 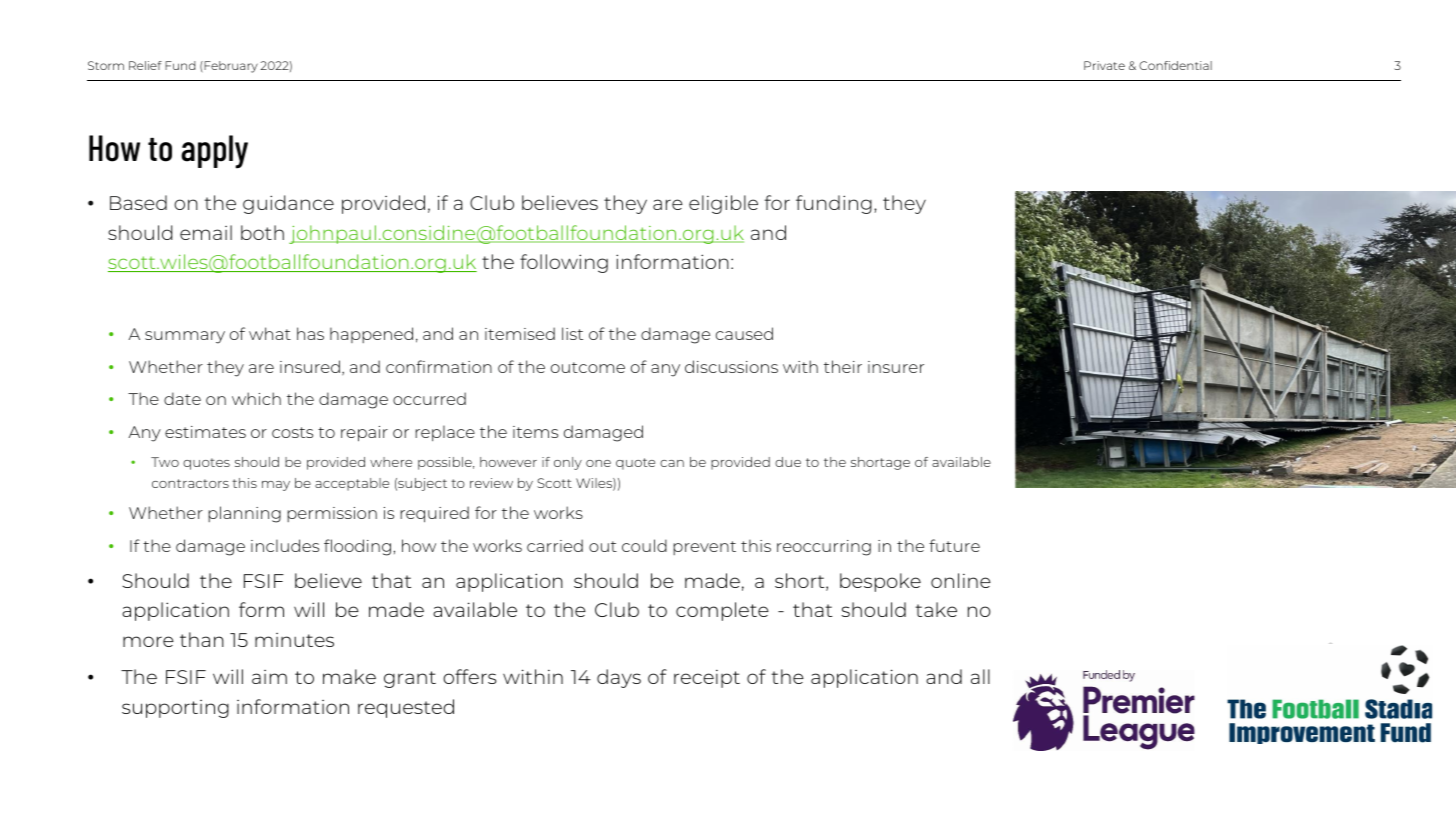 What do you see at coordinates (231, 67) in the screenshot?
I see `February` at bounding box center [231, 67].
